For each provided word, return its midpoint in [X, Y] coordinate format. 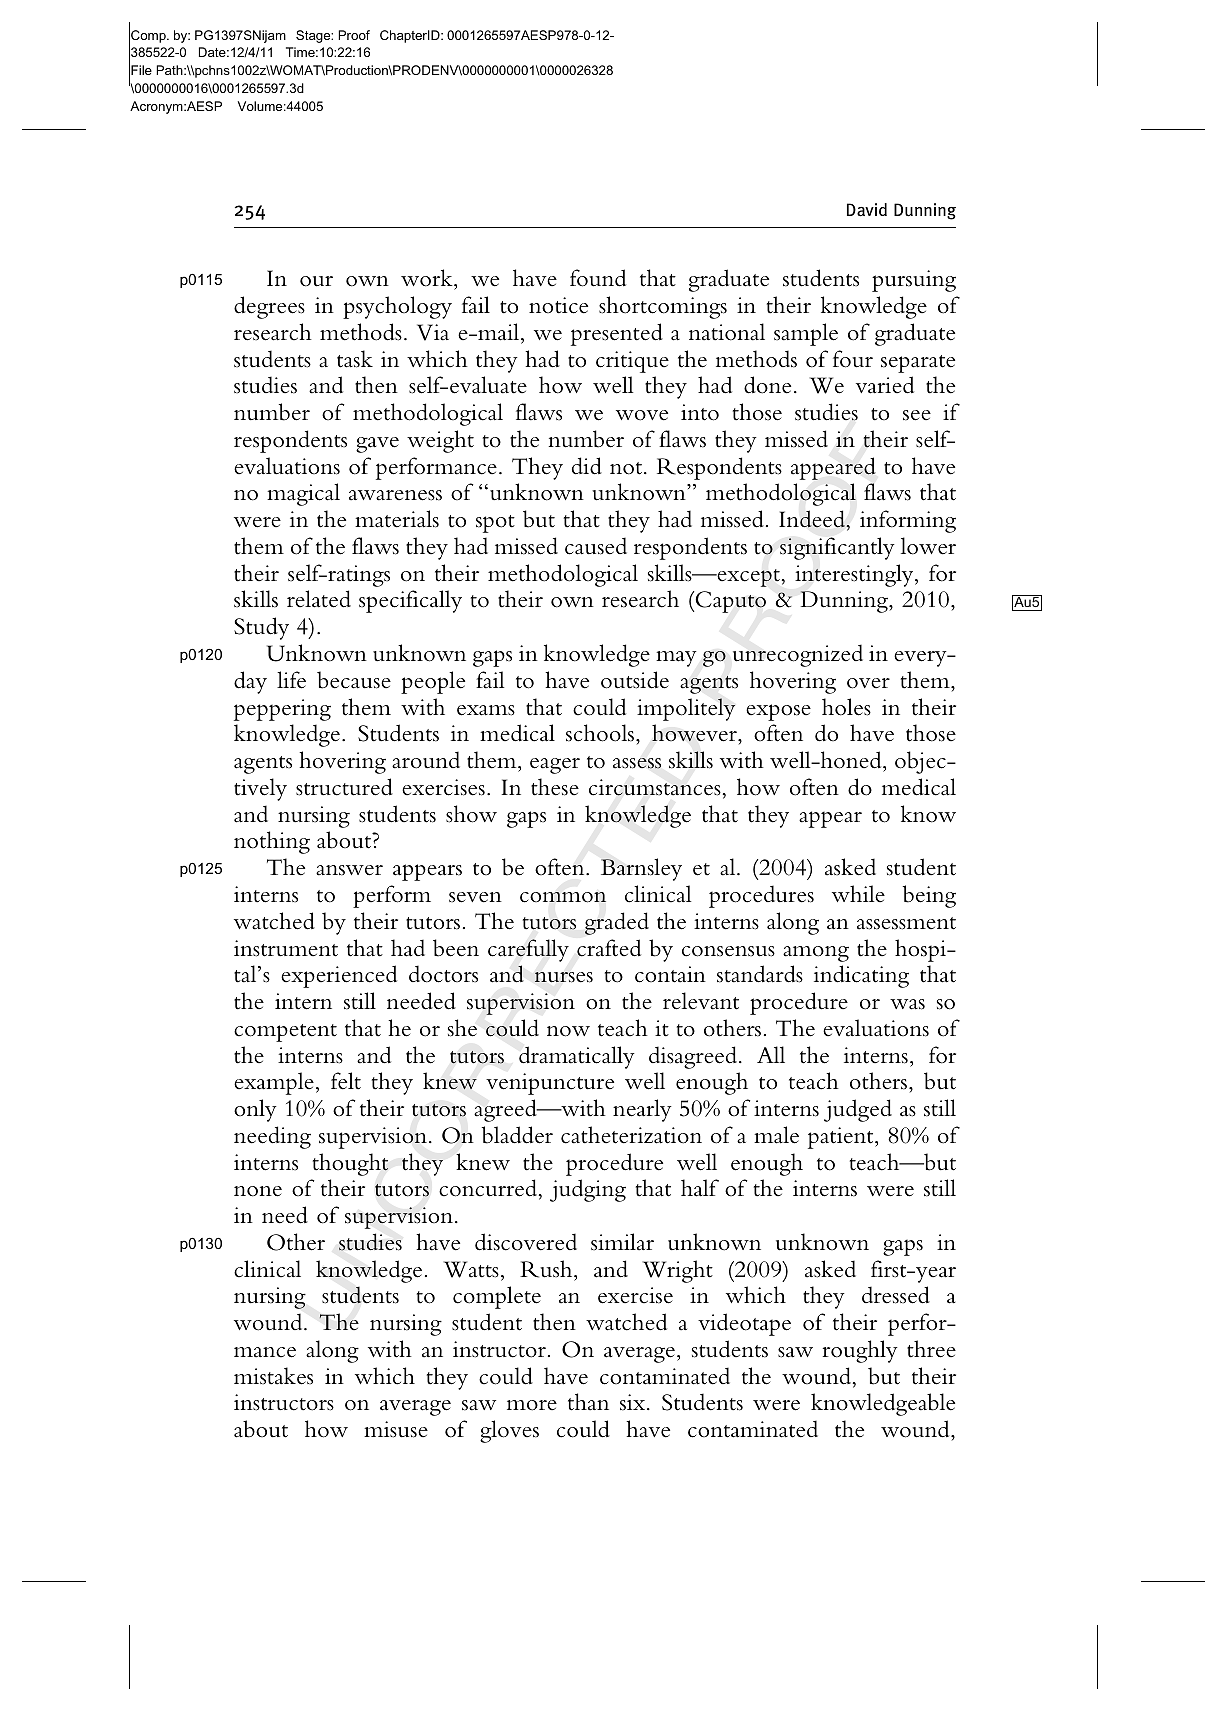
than [588, 1402]
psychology [397, 307]
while [858, 894]
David [867, 210]
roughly [860, 1351]
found [598, 278]
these [555, 787]
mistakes [273, 1376]
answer [349, 870]
